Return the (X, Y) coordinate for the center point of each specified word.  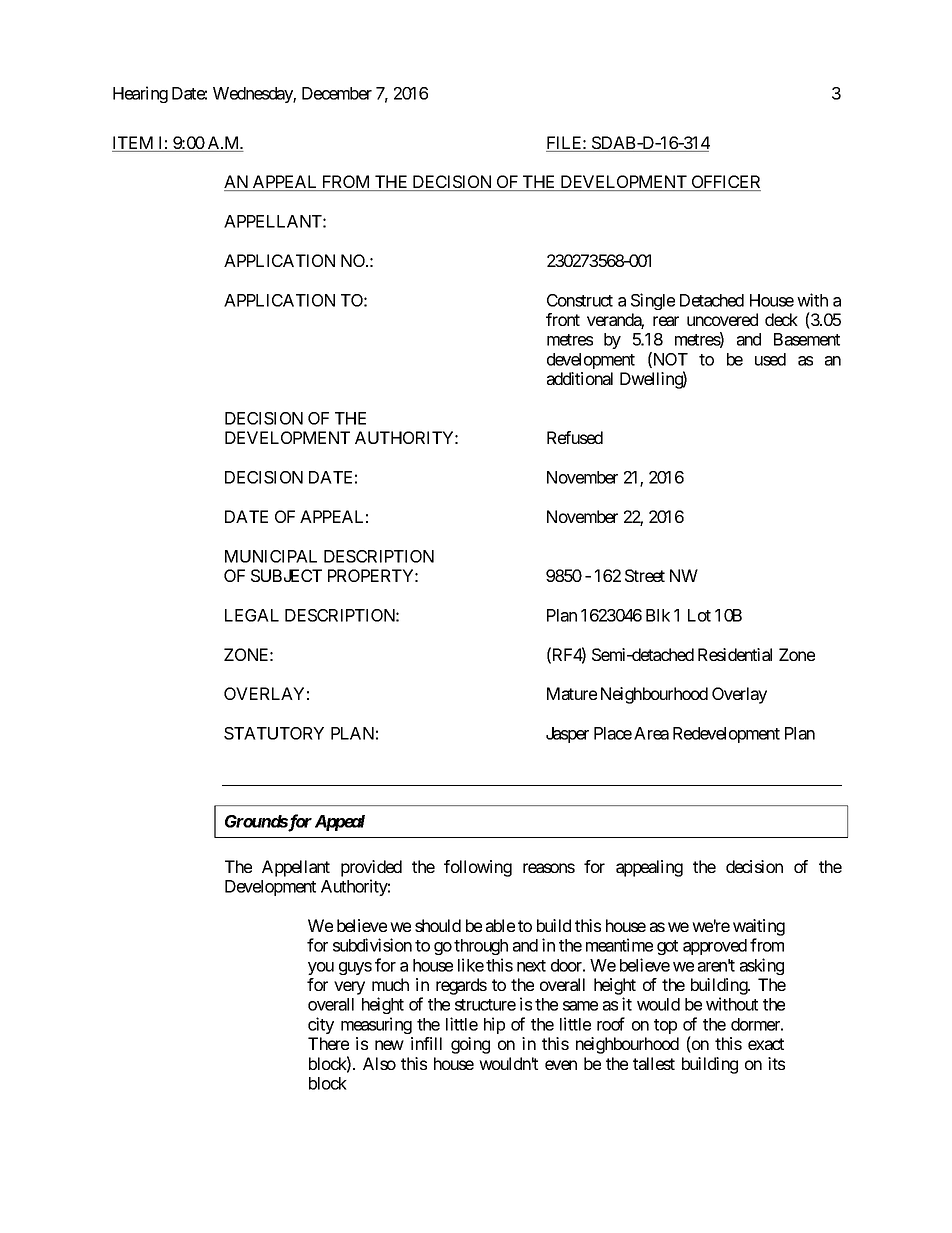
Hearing (140, 94)
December (337, 93)
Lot (699, 615)
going (470, 1045)
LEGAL (252, 615)
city (321, 1025)
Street (645, 575)
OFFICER (725, 183)
